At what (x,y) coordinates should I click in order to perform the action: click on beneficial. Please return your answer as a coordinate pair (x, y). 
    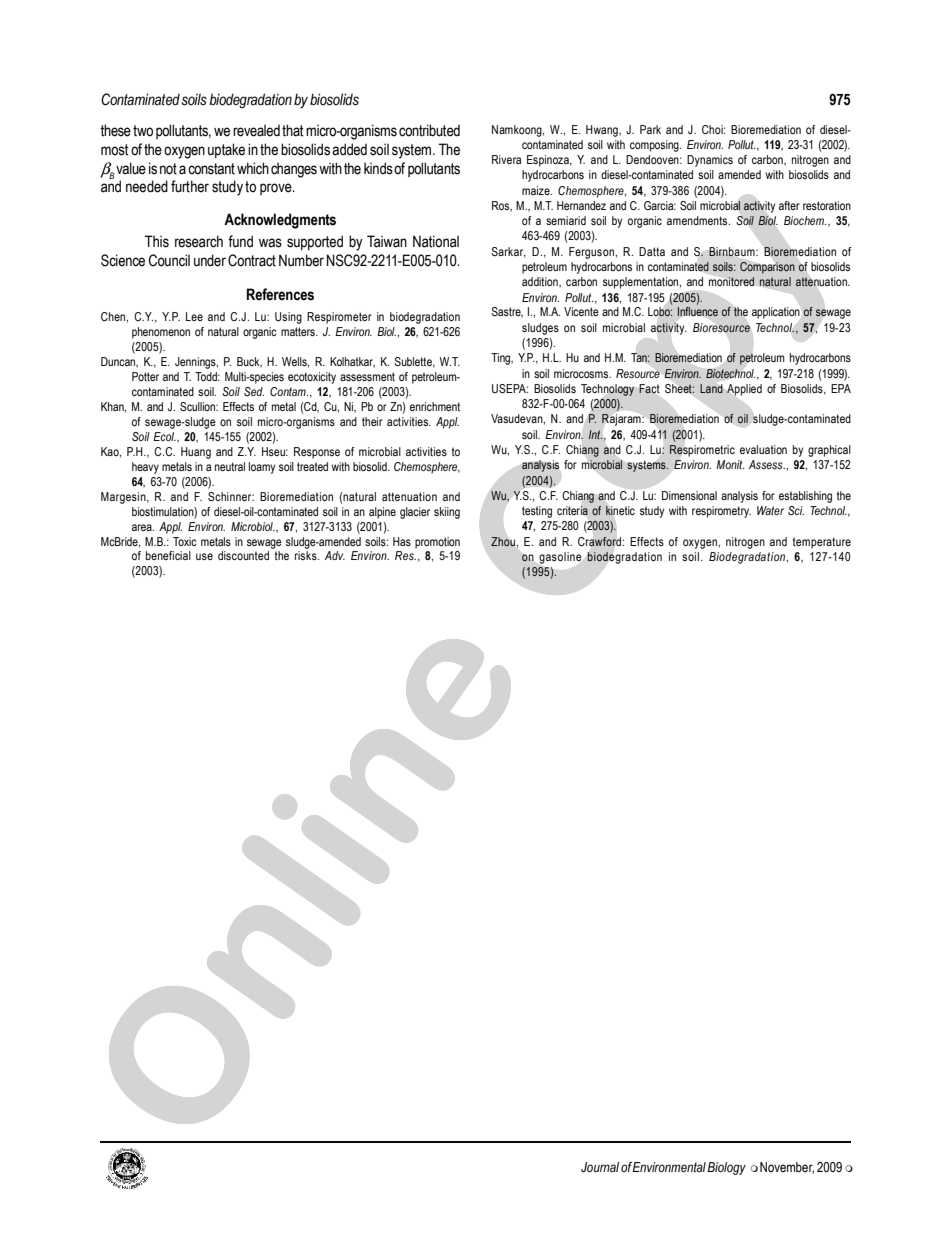
    Looking at the image, I should click on (168, 555).
